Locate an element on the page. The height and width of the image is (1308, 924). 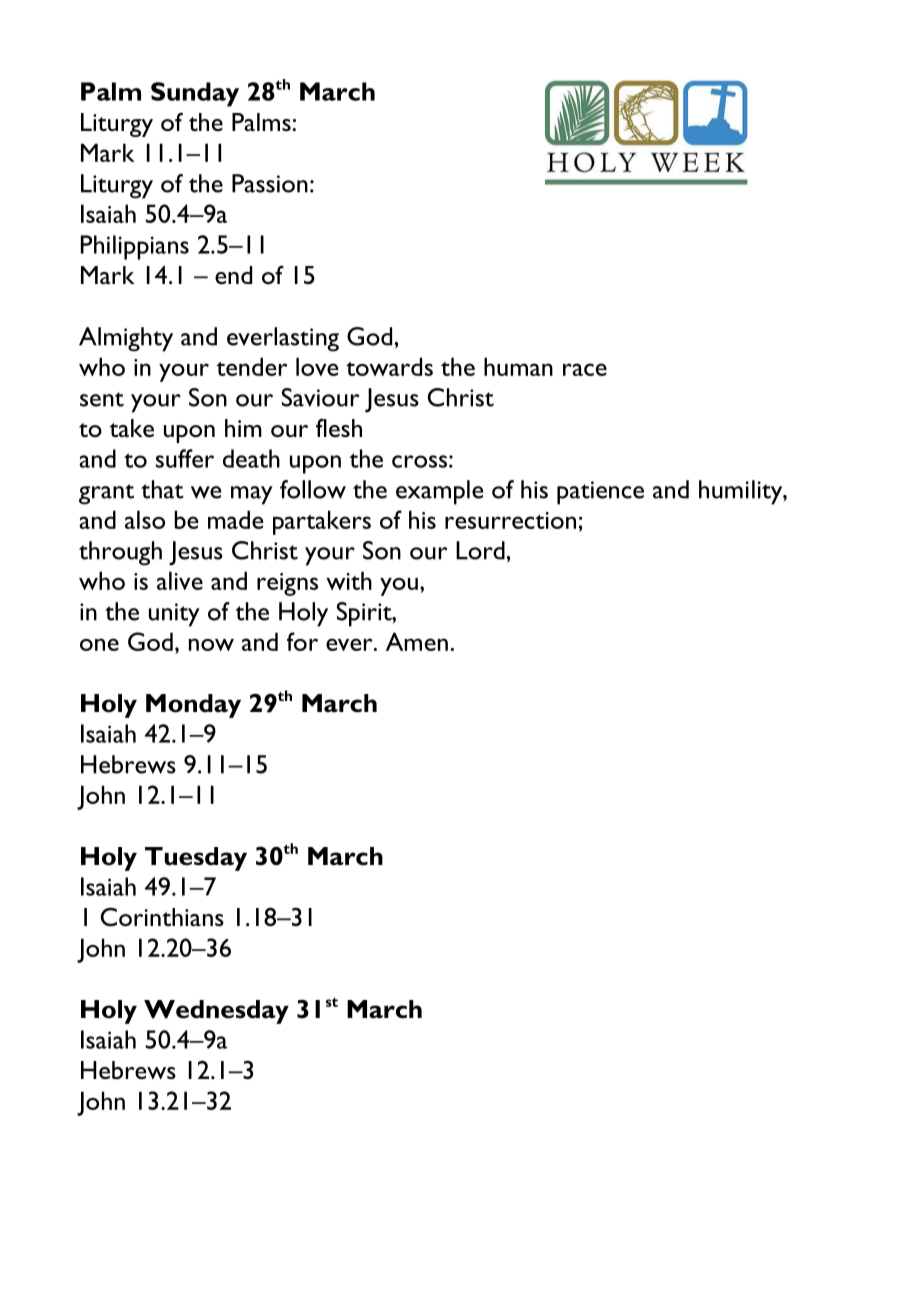
love is located at coordinates (317, 366).
